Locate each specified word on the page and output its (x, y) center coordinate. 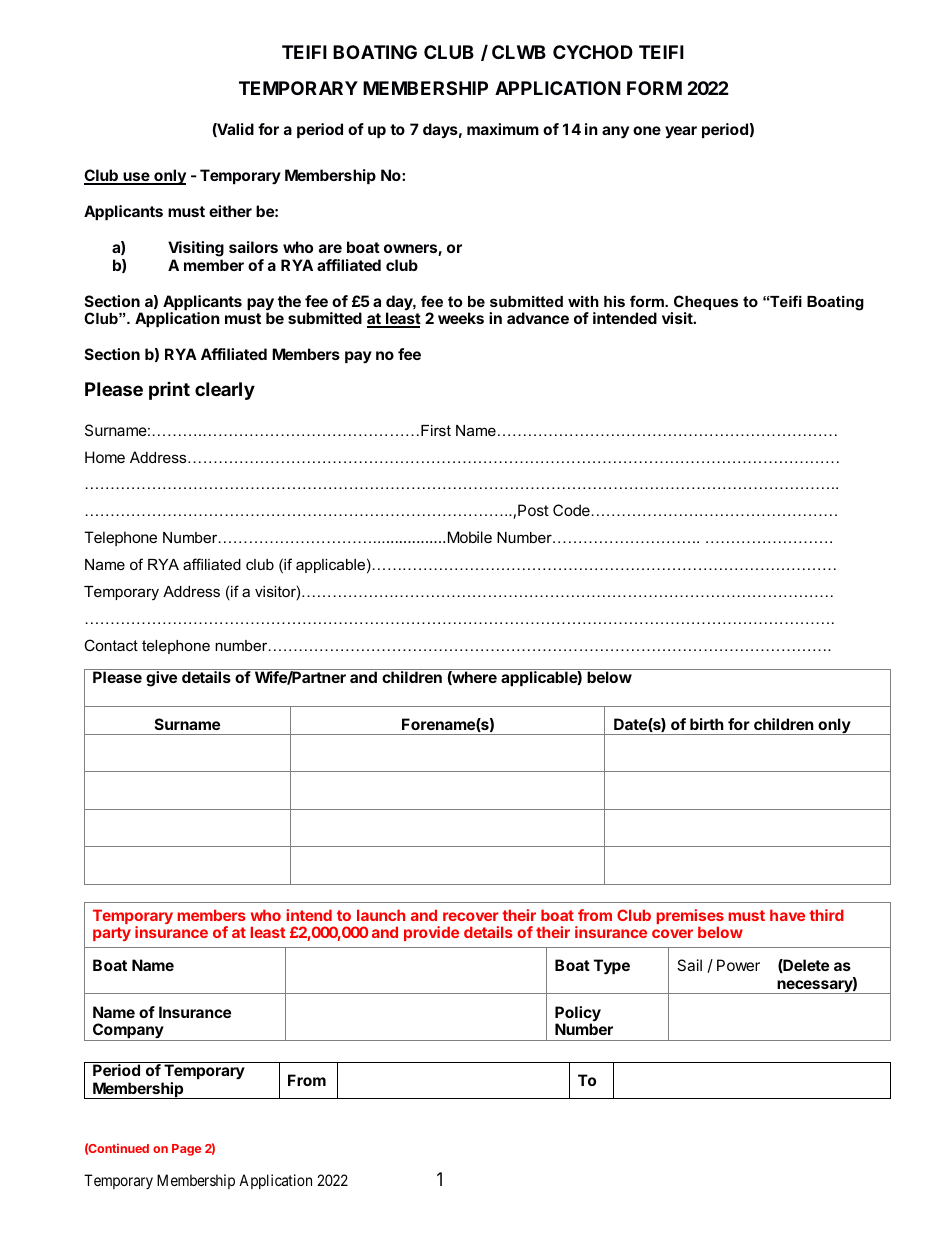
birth (707, 724)
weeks (461, 318)
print (169, 391)
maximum (503, 129)
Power (738, 965)
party (112, 934)
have (787, 915)
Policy (578, 1015)
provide (431, 933)
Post (533, 510)
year (681, 132)
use (136, 178)
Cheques (705, 304)
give (161, 679)
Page (186, 1150)
